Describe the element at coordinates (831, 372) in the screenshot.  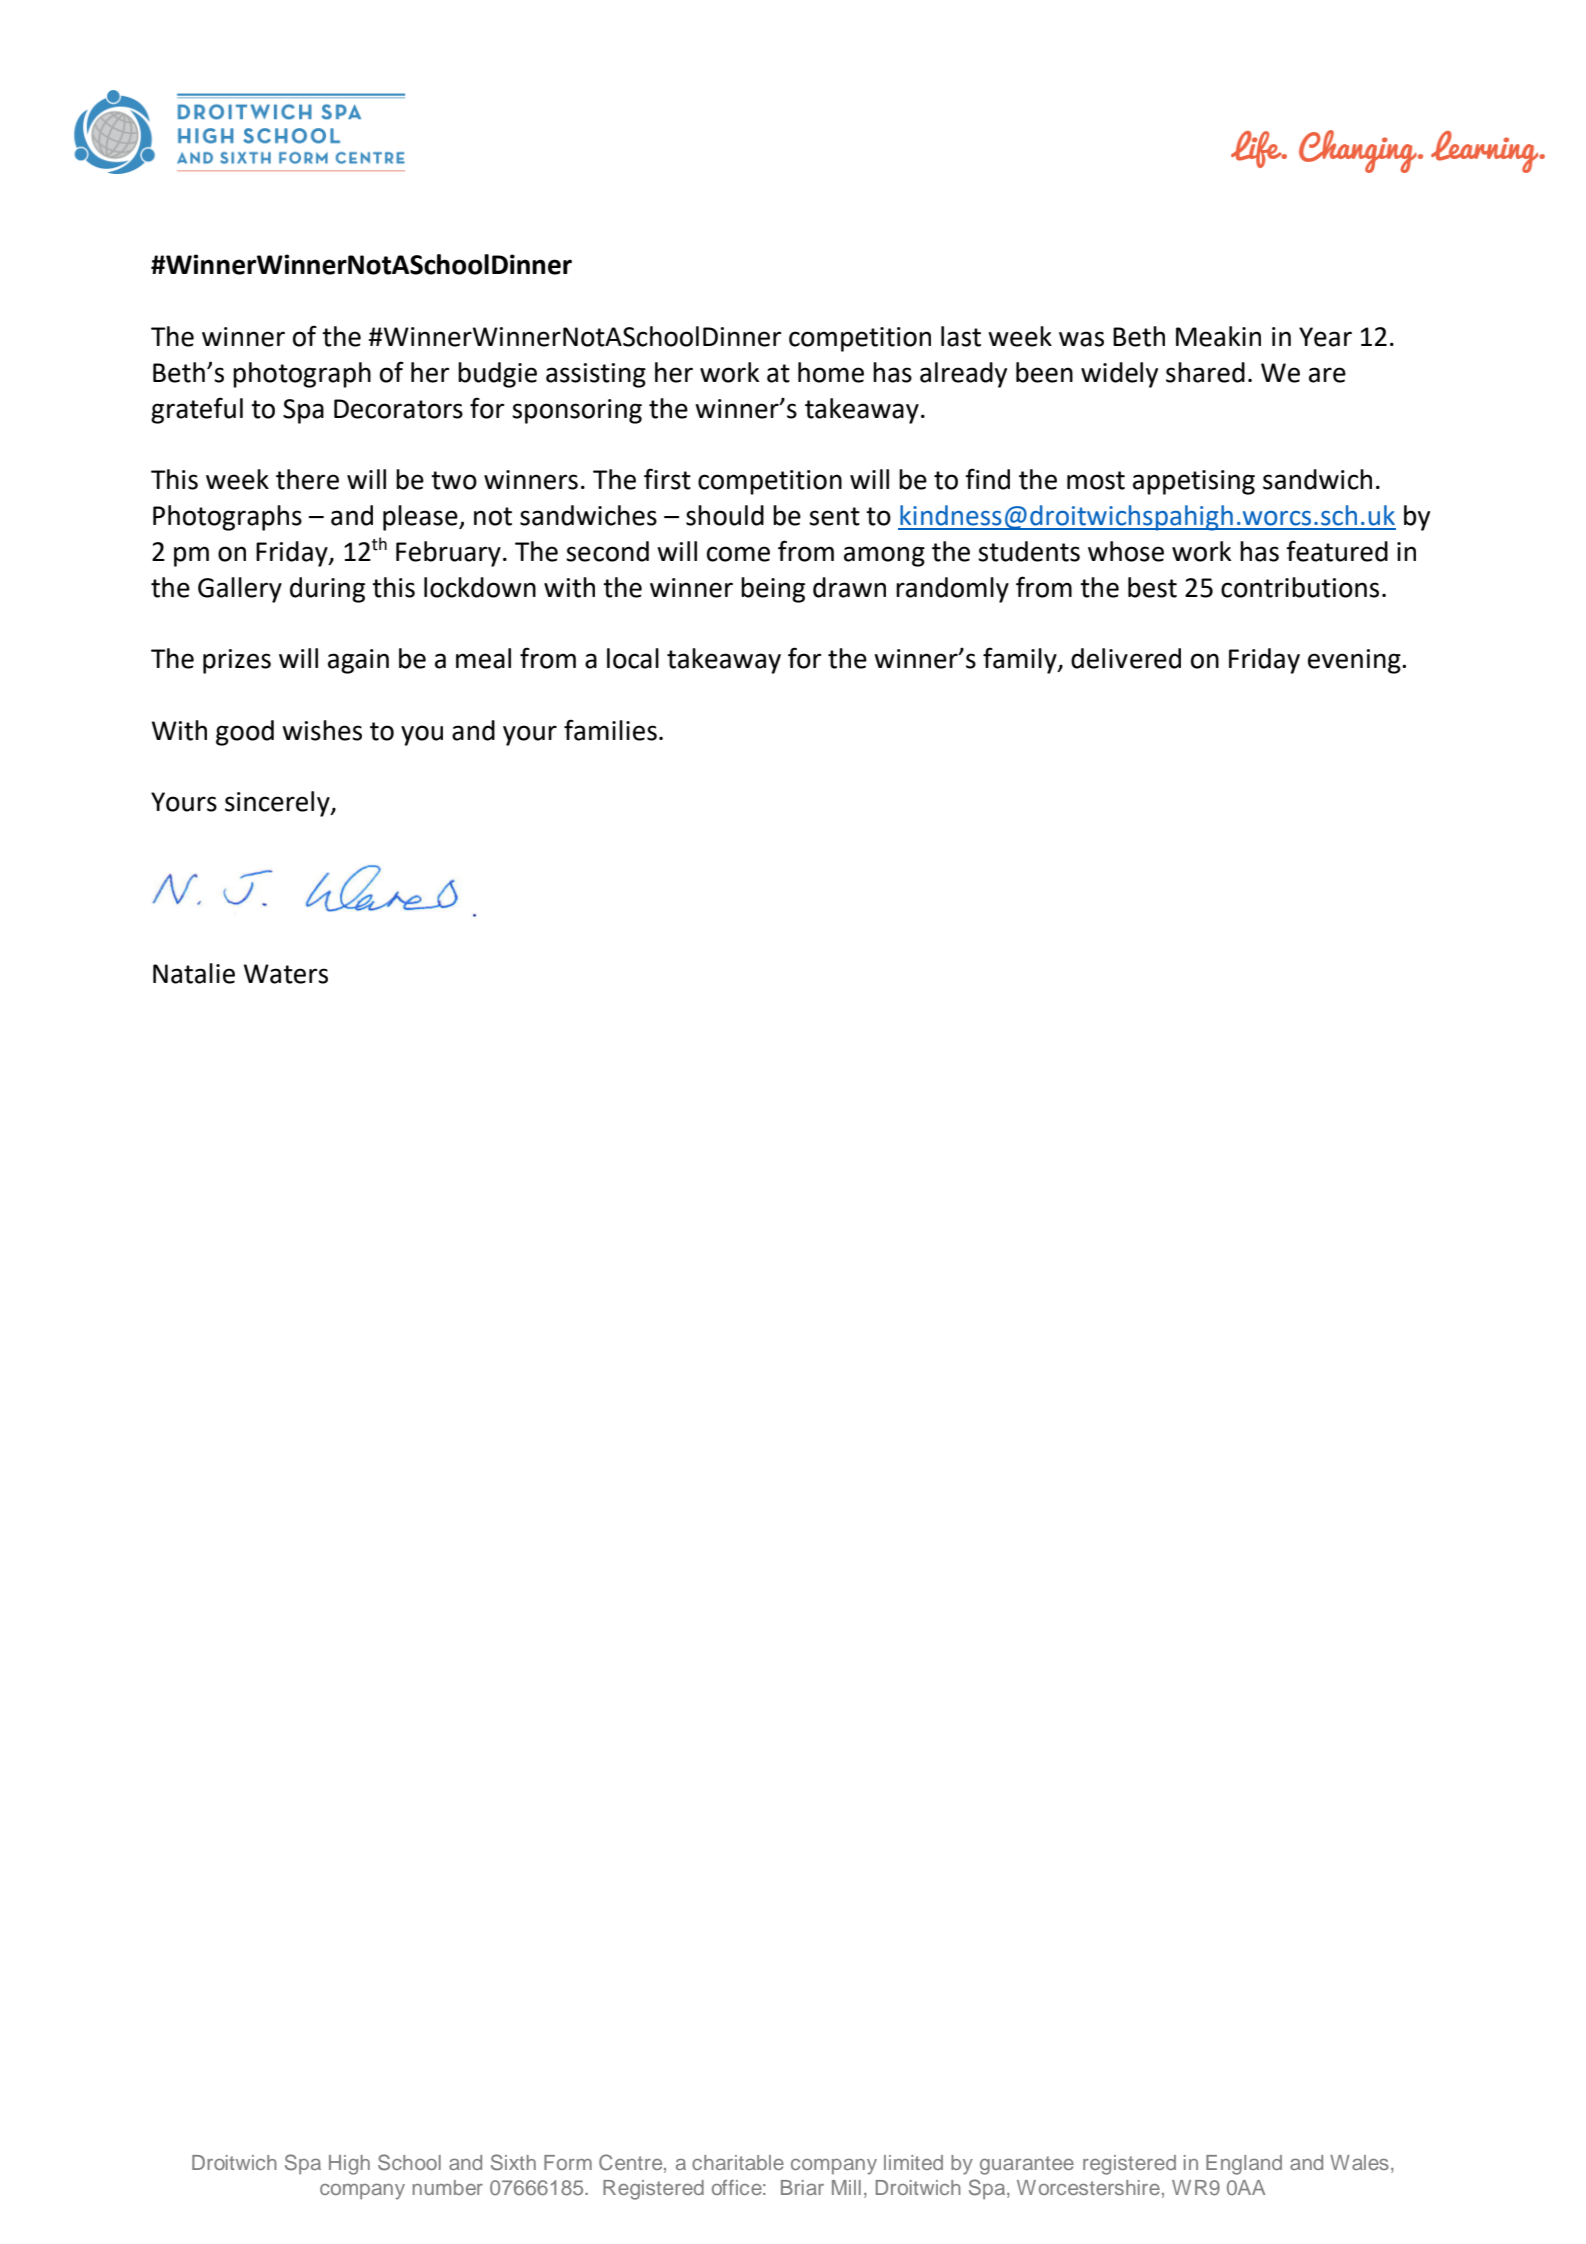
I see `home` at that location.
